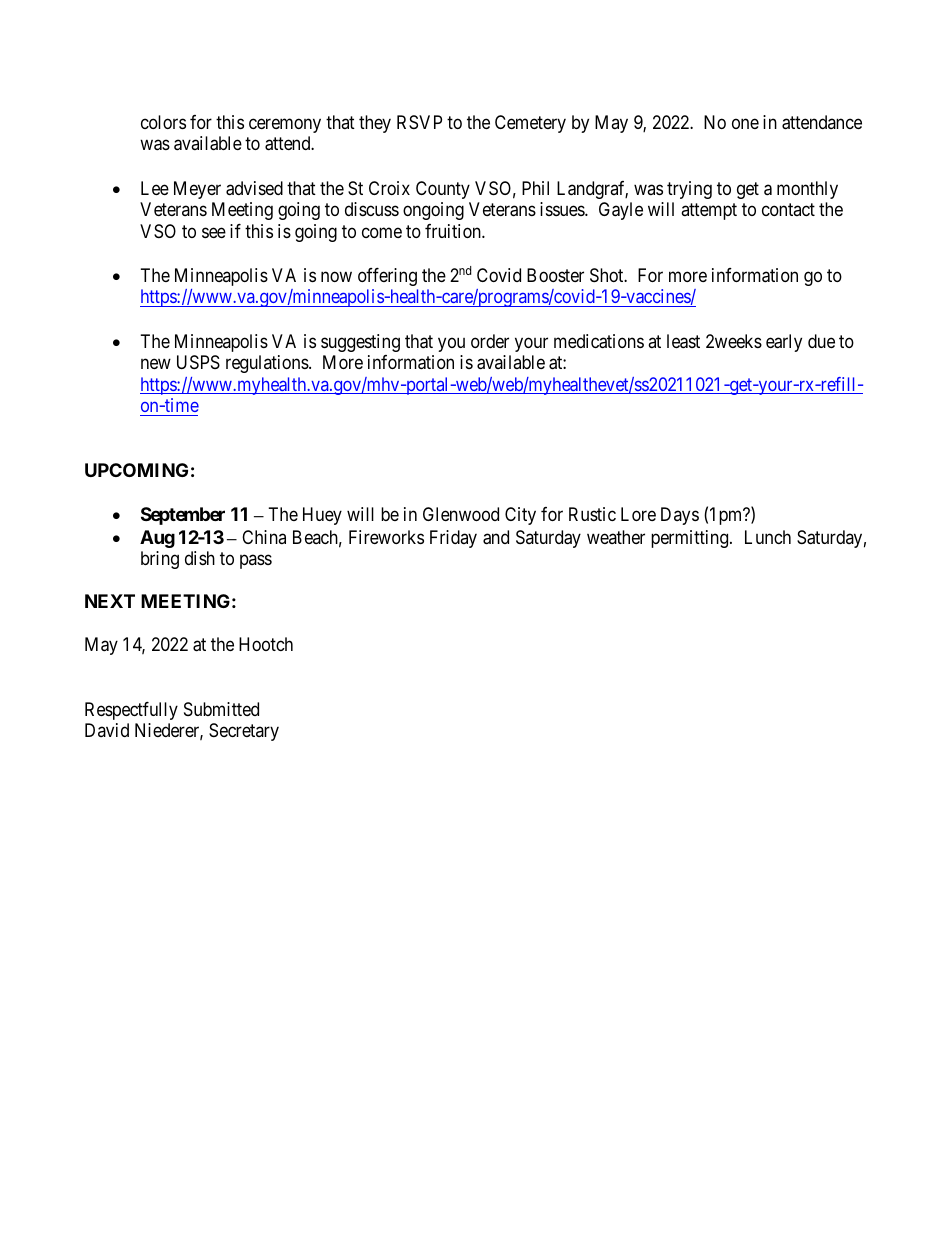 The height and width of the screenshot is (1233, 952). Describe the element at coordinates (244, 732) in the screenshot. I see `Secretary` at that location.
